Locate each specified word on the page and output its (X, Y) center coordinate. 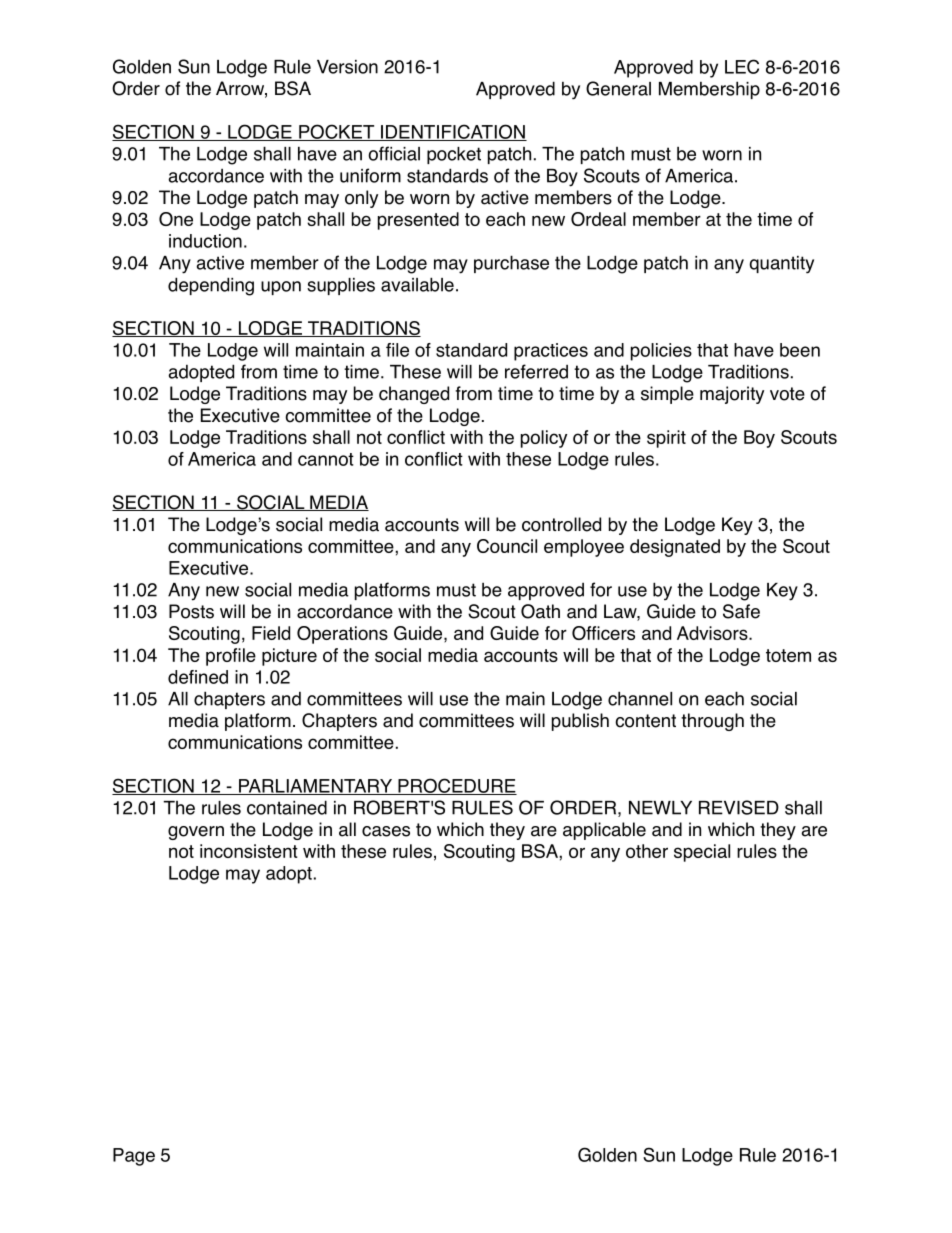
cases (386, 831)
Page (134, 1157)
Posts (191, 611)
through (712, 722)
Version (347, 67)
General (618, 88)
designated (675, 548)
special (702, 853)
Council (507, 546)
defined (198, 677)
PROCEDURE (456, 786)
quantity (782, 265)
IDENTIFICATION (453, 132)
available (417, 284)
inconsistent (249, 851)
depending (211, 286)
